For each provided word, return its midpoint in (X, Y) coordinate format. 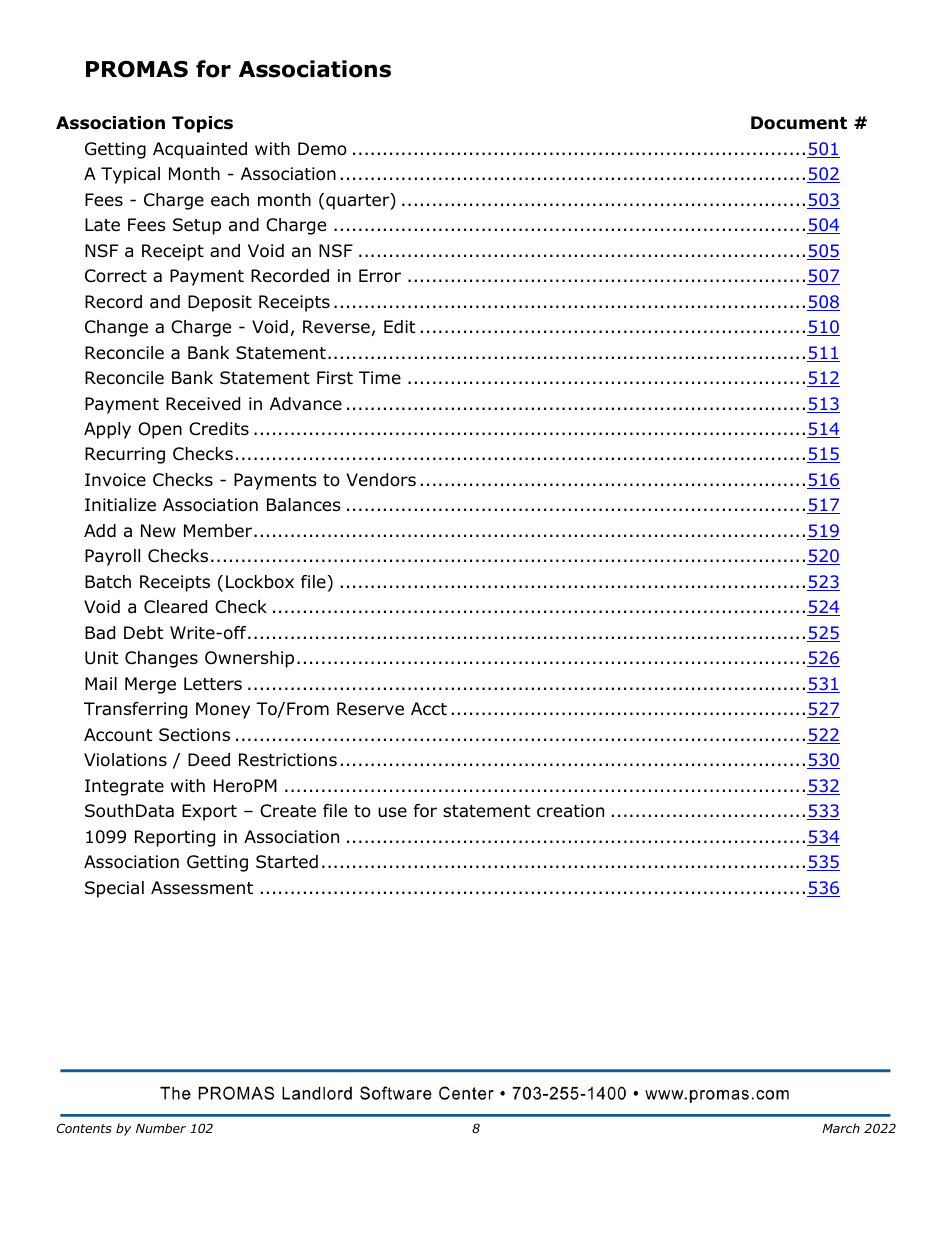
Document (799, 123)
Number (161, 1128)
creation (570, 811)
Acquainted (200, 150)
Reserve (370, 709)
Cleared (175, 607)
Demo (322, 149)
